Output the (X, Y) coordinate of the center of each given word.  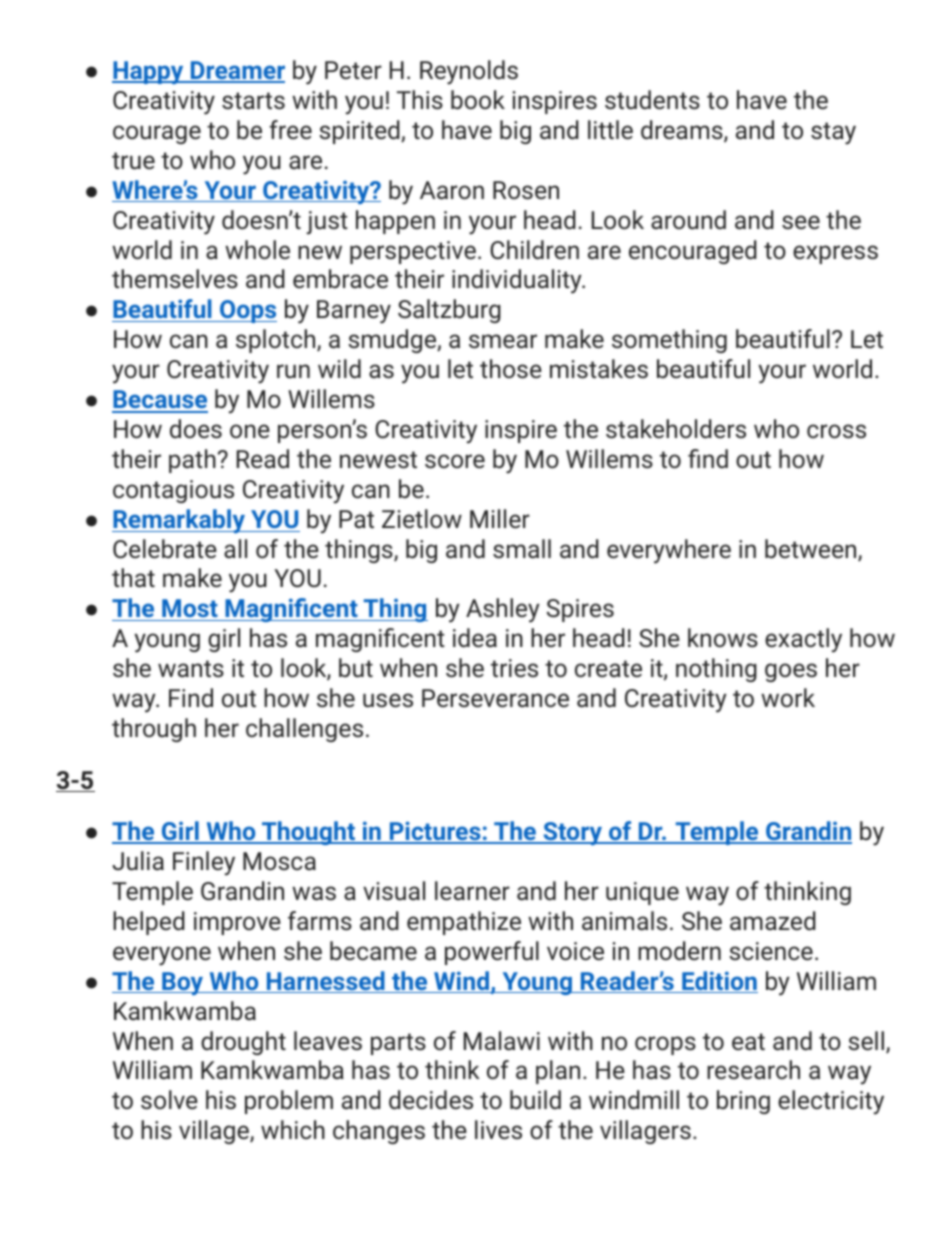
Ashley (503, 610)
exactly (803, 640)
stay (833, 133)
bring (743, 1102)
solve (169, 1100)
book (478, 100)
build (535, 1100)
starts (253, 101)
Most (190, 610)
